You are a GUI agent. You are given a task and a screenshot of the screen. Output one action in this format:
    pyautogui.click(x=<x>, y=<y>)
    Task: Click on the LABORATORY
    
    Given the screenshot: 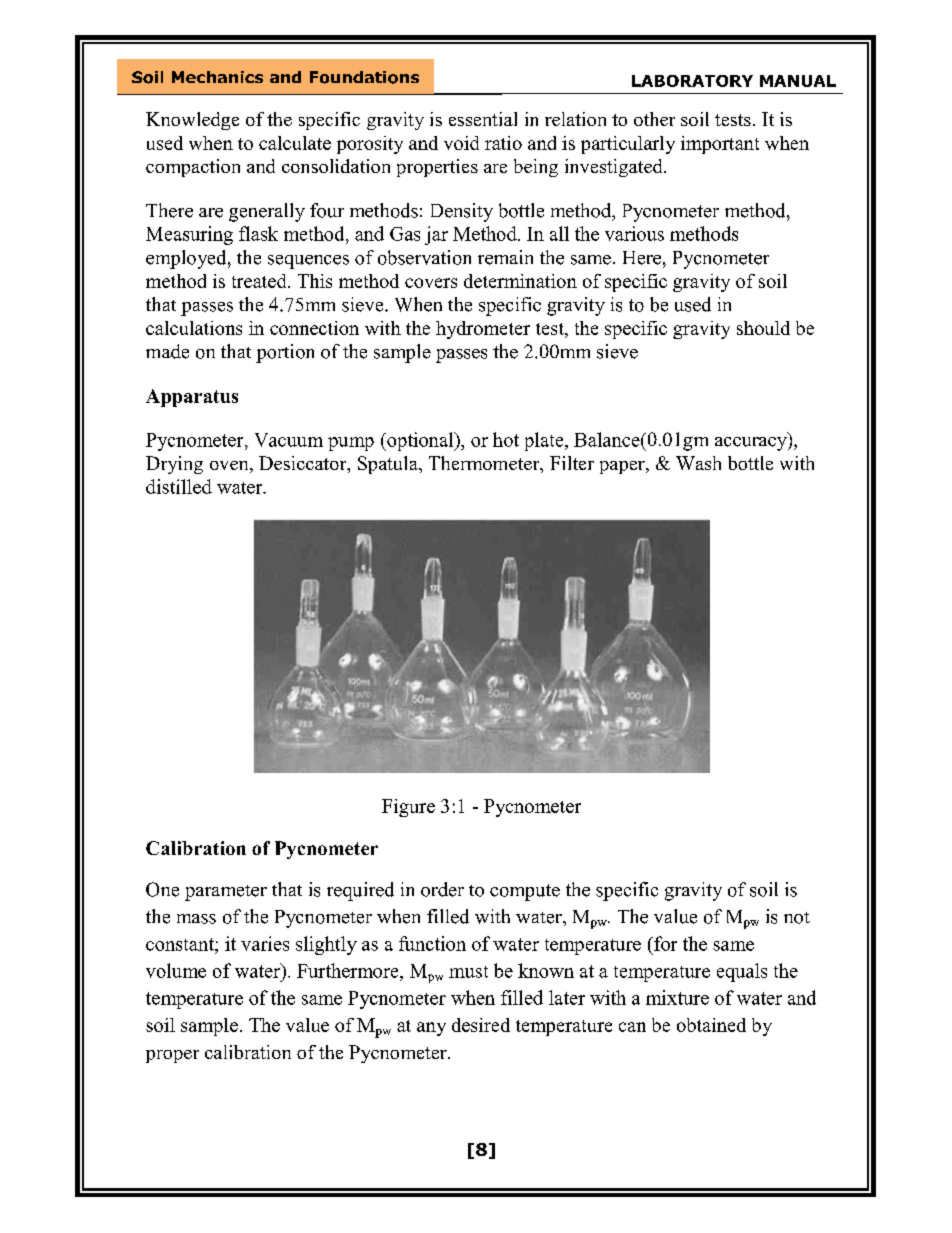 What is the action you would take?
    pyautogui.click(x=692, y=81)
